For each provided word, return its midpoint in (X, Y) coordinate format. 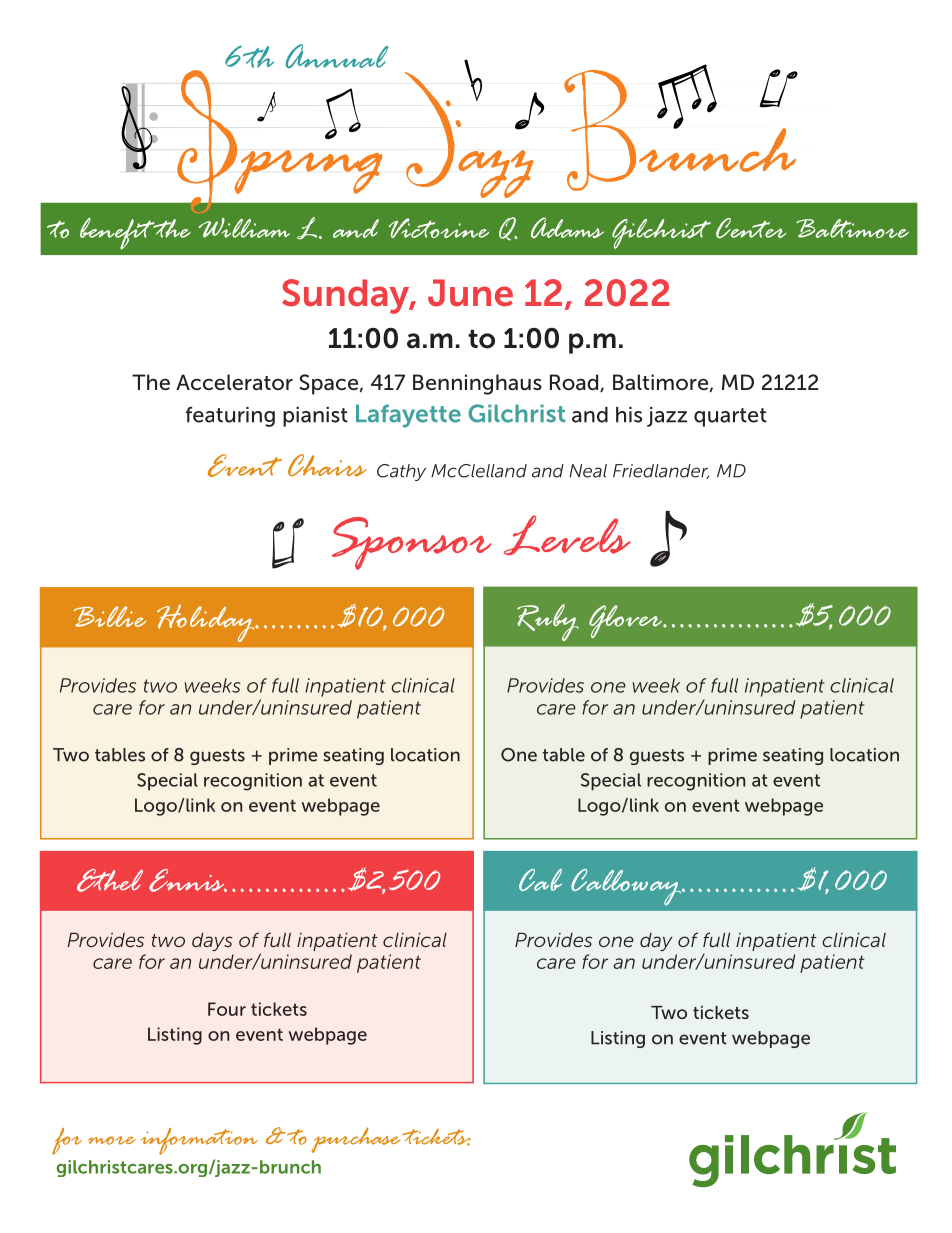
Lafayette (408, 416)
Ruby (548, 622)
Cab (540, 880)
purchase (356, 1140)
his (629, 415)
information (199, 1141)
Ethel (110, 880)
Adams (567, 228)
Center (751, 228)
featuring (230, 416)
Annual (337, 56)
